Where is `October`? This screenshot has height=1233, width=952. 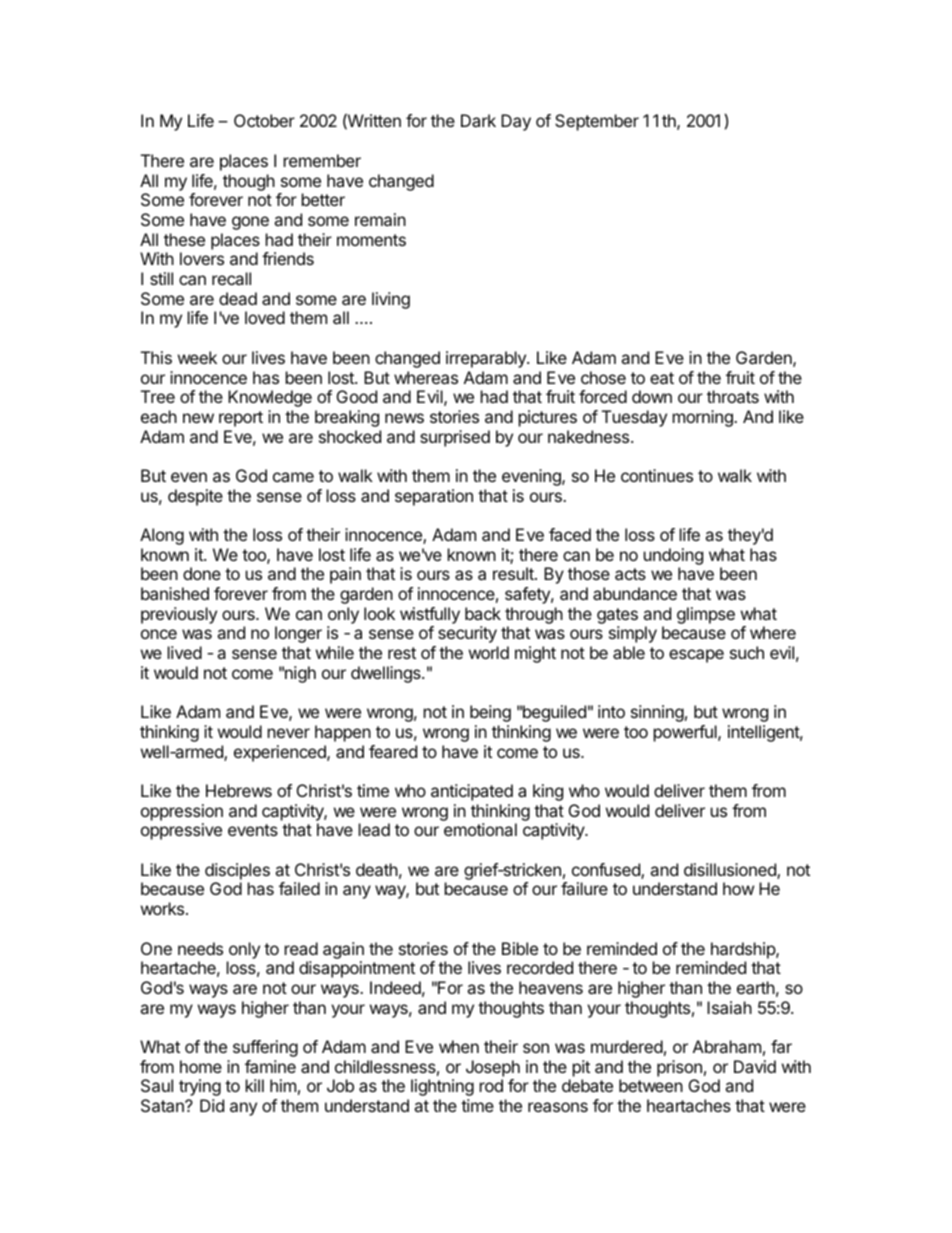
October is located at coordinates (264, 120).
